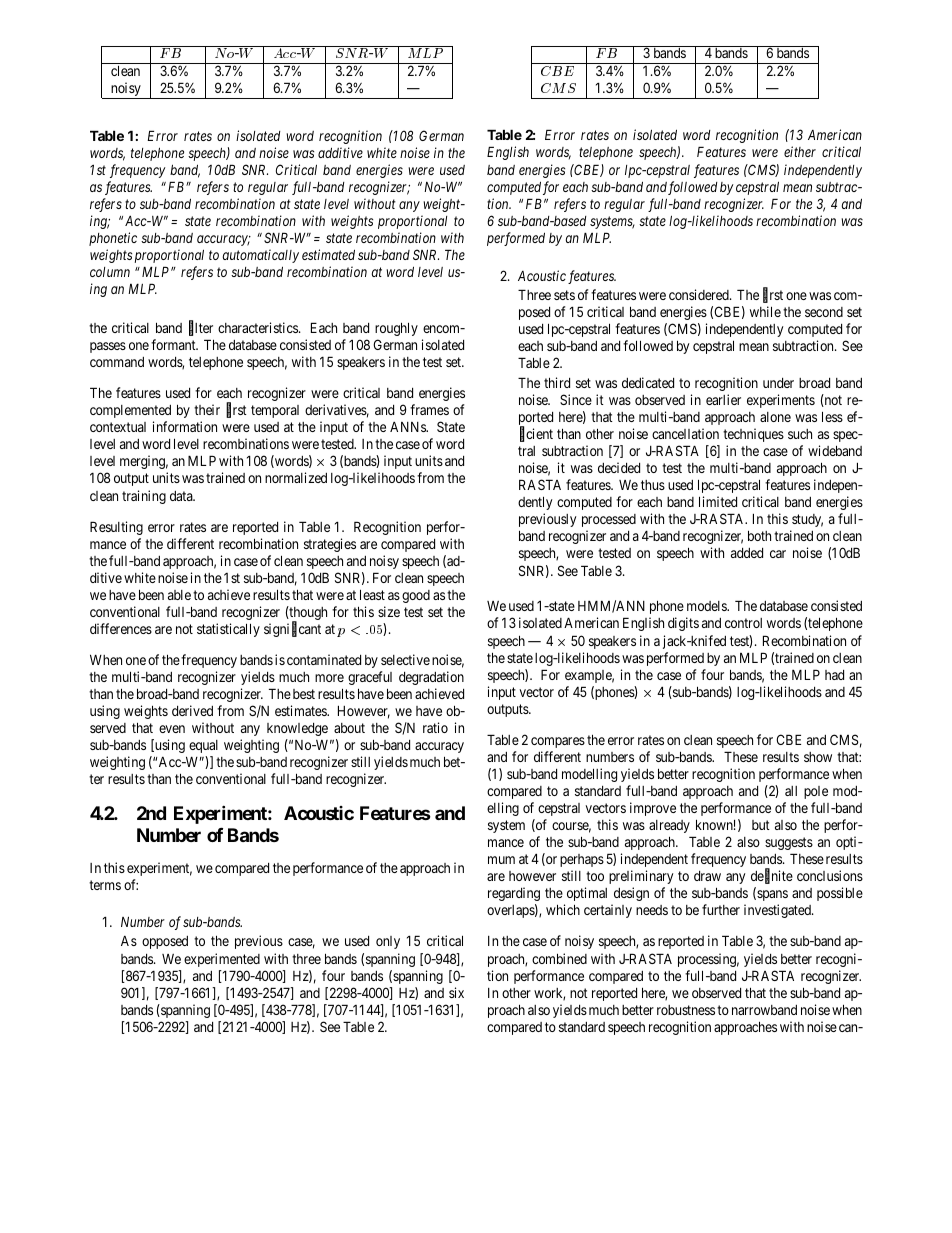  What do you see at coordinates (207, 409) in the document?
I see `their` at bounding box center [207, 409].
